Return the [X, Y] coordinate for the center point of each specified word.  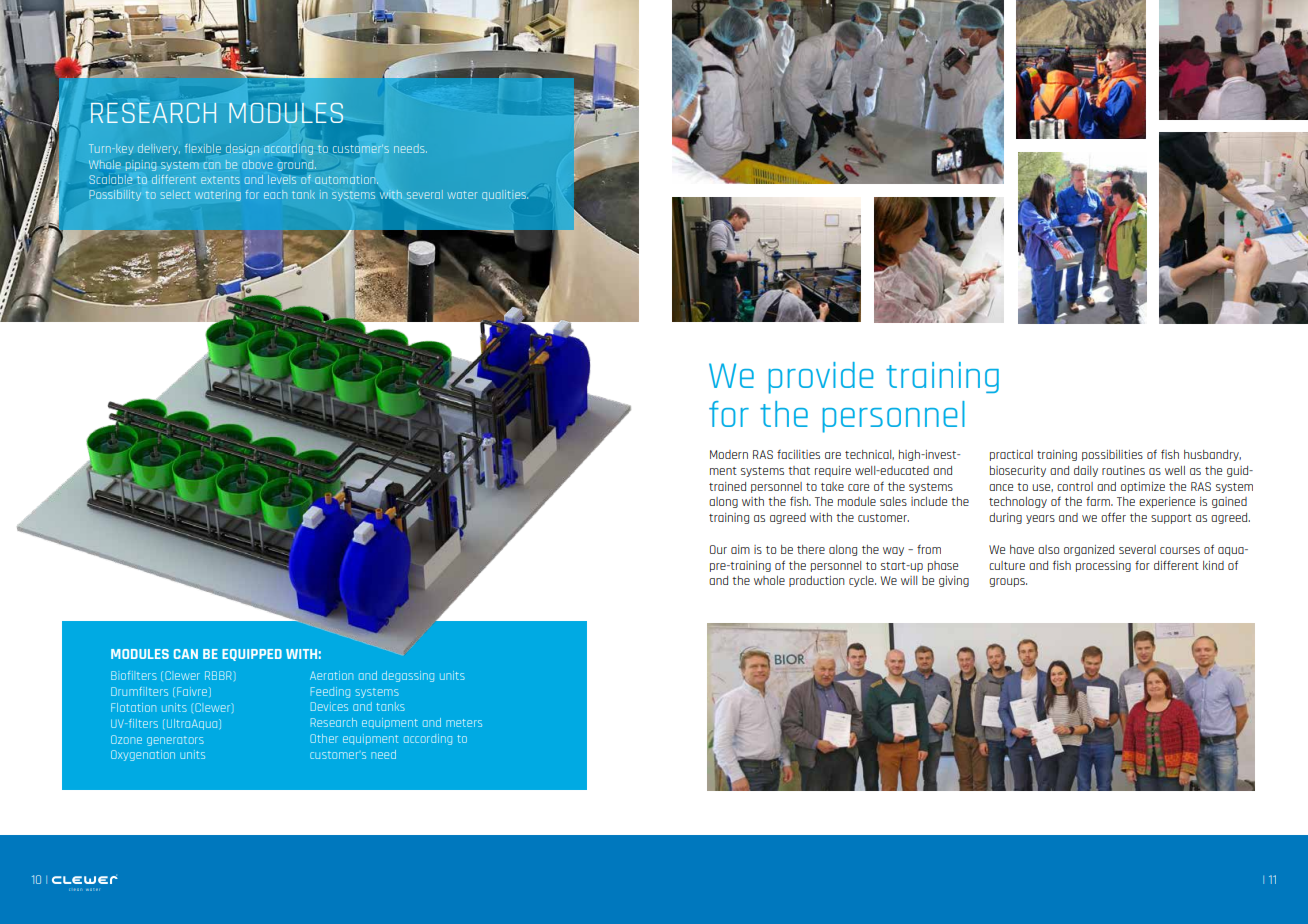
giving [954, 581]
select [175, 194]
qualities [505, 195]
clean [75, 890]
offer [1113, 517]
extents [220, 180]
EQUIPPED [252, 655]
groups [1008, 582]
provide [821, 378]
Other [324, 738]
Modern [729, 454]
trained [727, 486]
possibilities [1112, 455]
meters [464, 723]
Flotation [133, 707]
